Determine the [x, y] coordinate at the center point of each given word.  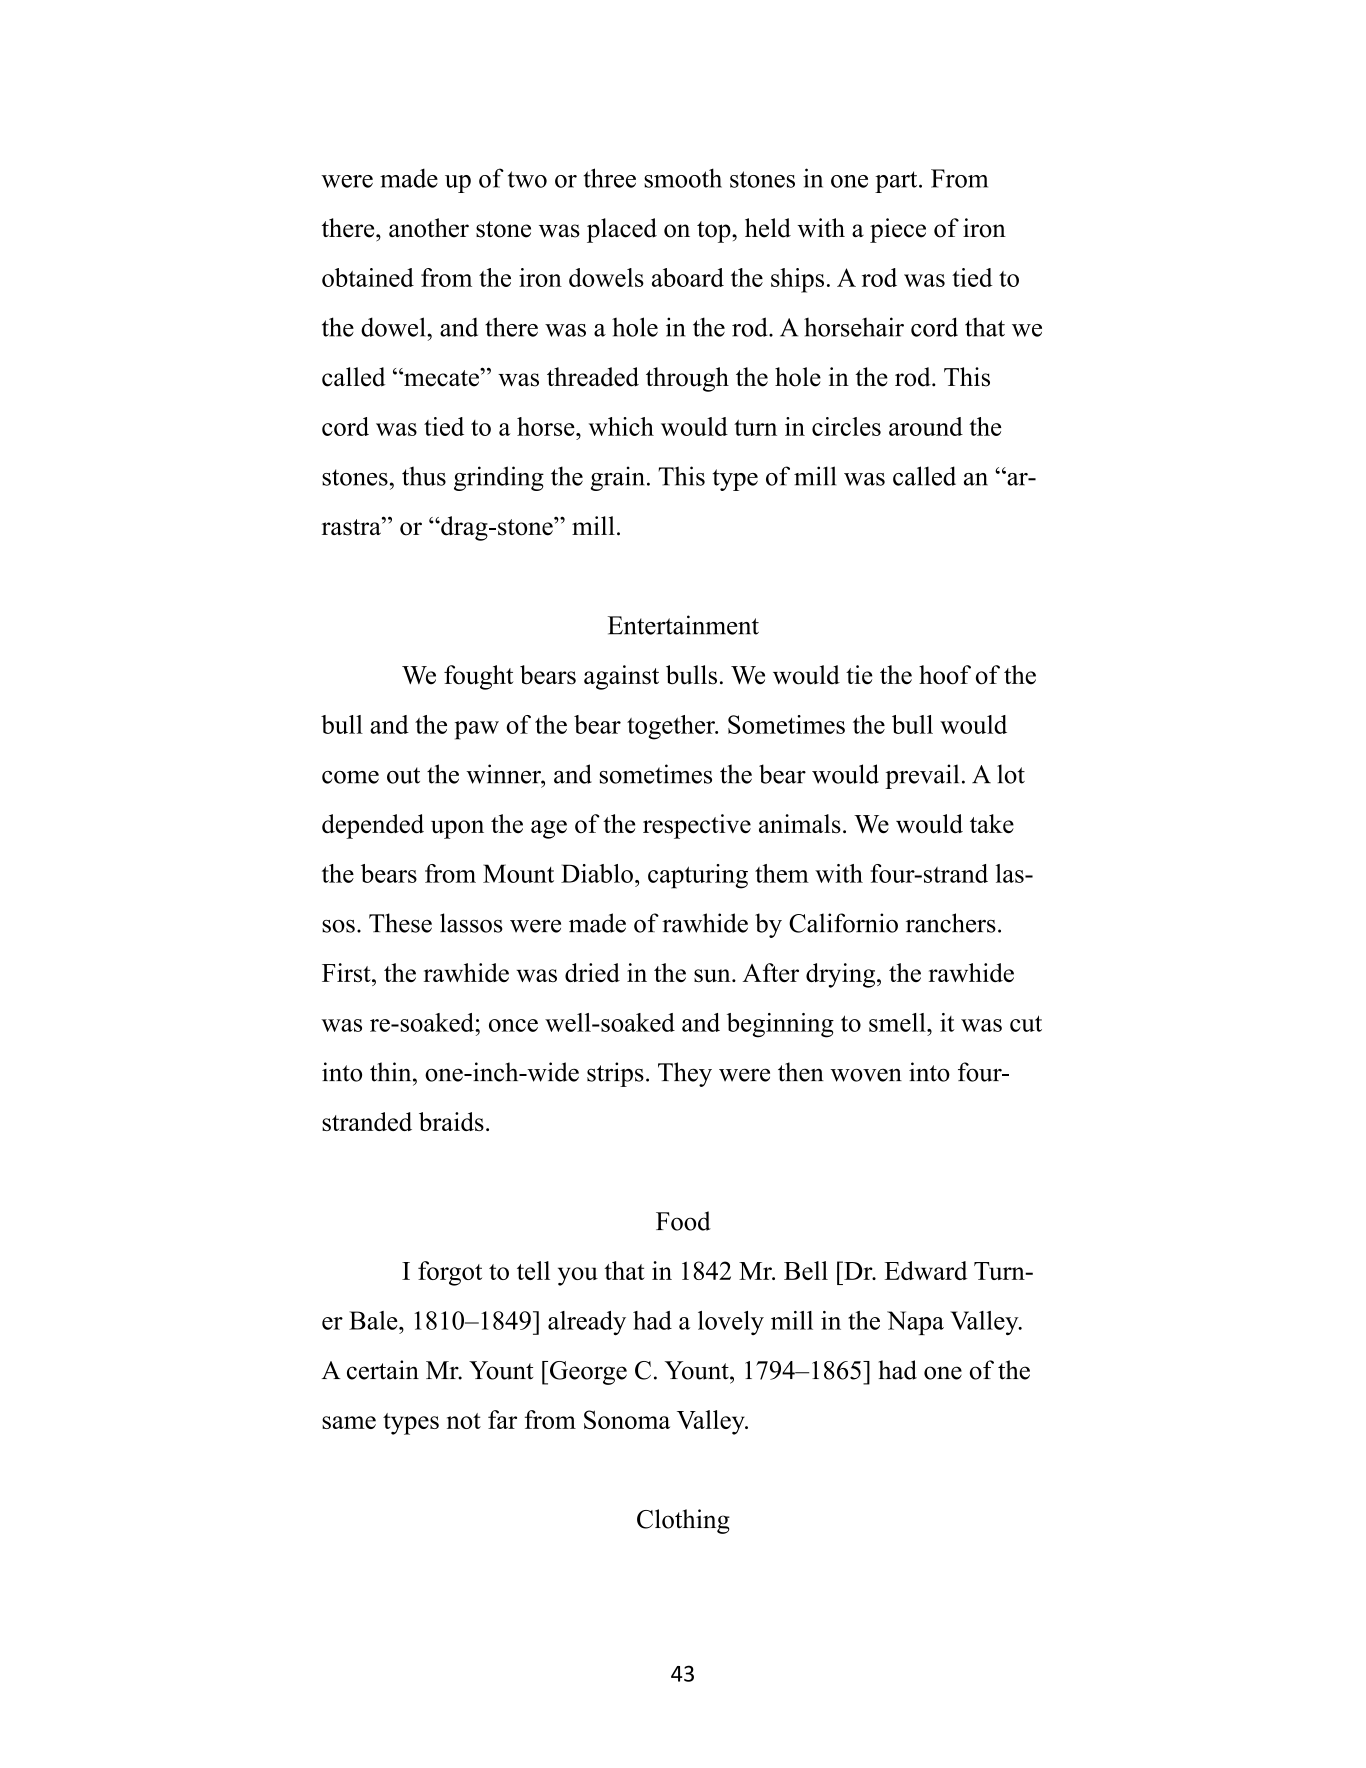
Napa [915, 1323]
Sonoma [627, 1419]
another [429, 228]
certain [383, 1370]
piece [898, 230]
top [715, 232]
